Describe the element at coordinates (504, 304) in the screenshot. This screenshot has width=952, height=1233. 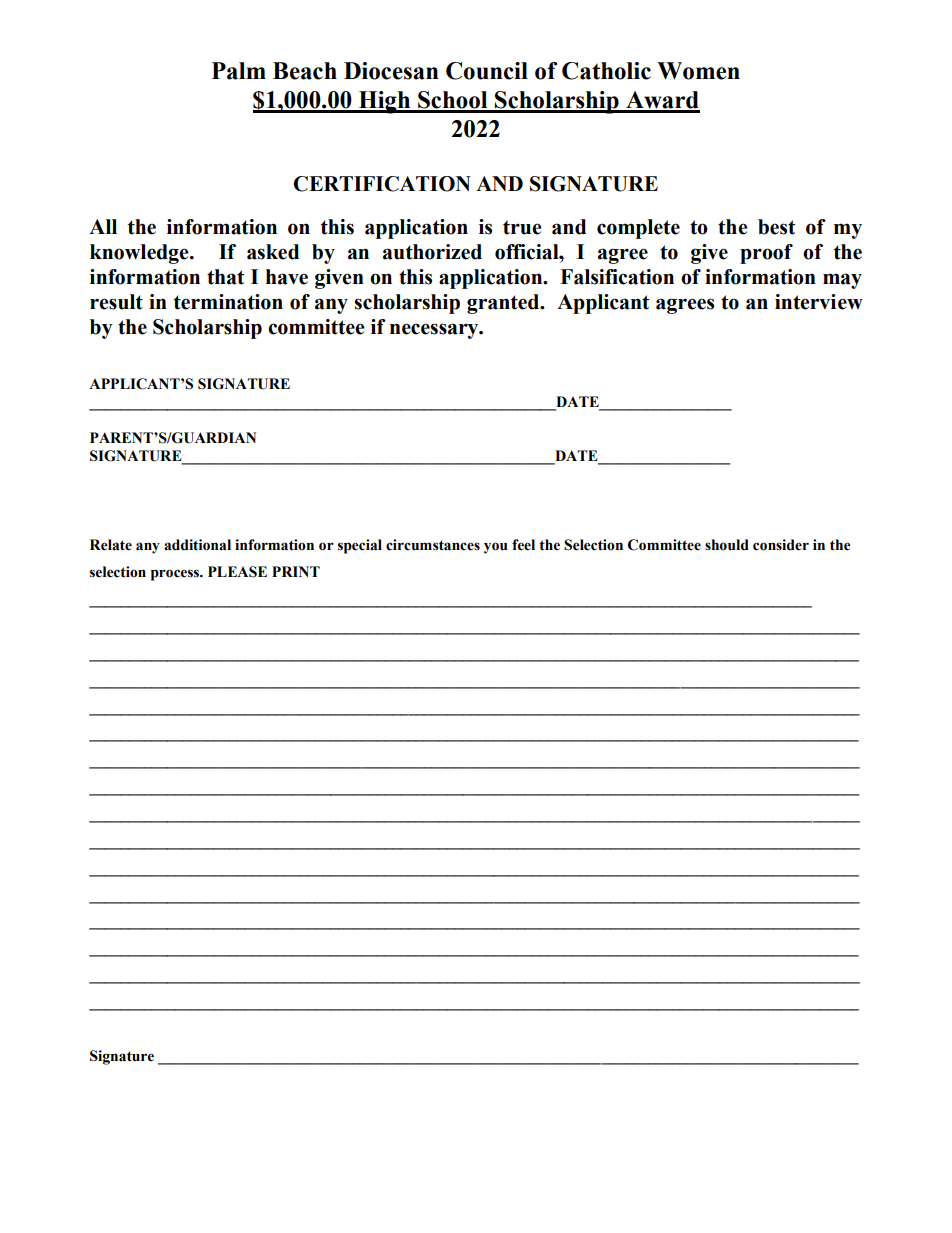
I see `granted` at that location.
